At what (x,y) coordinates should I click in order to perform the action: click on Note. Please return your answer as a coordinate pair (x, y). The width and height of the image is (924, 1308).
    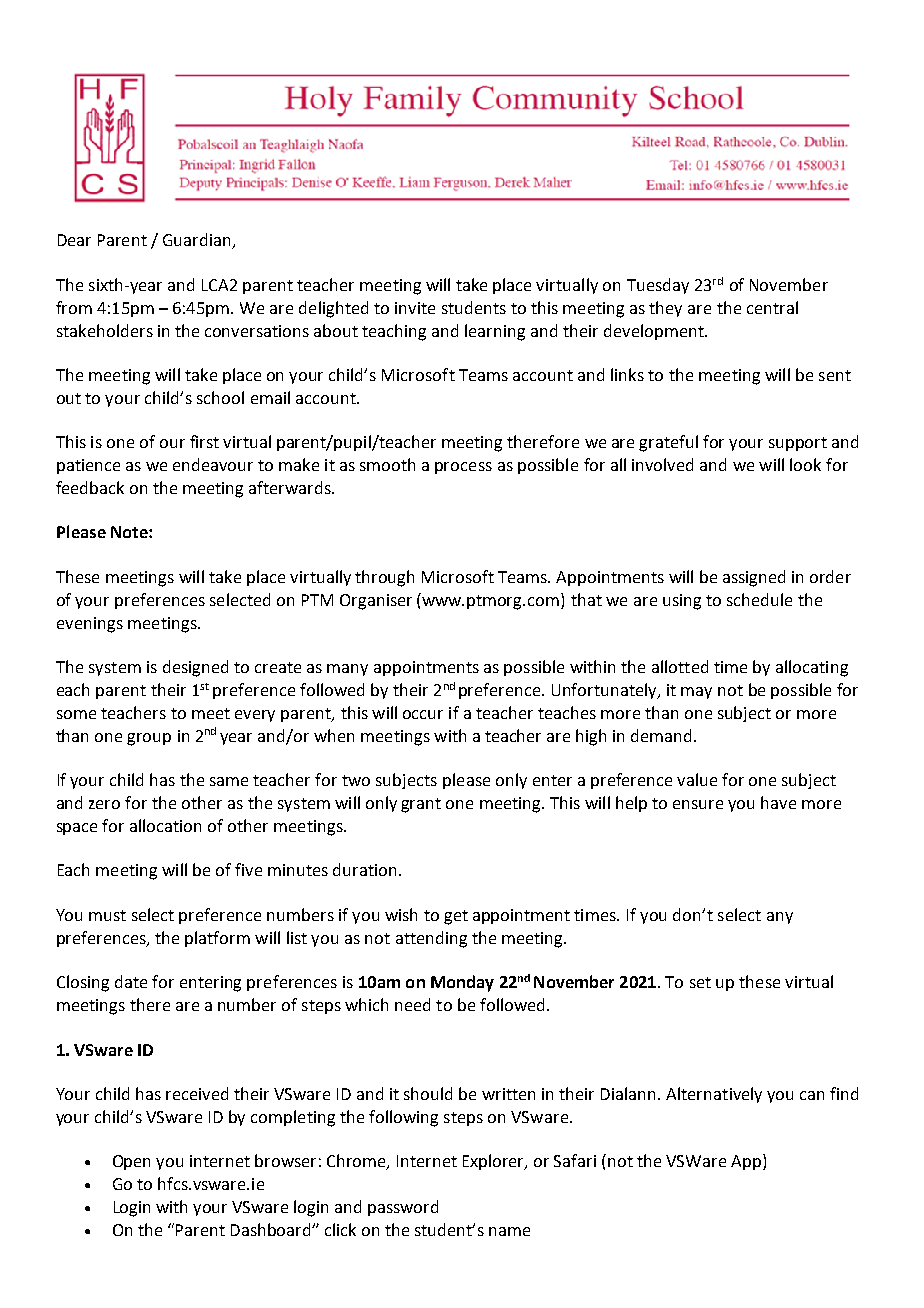
    Looking at the image, I should click on (130, 532).
